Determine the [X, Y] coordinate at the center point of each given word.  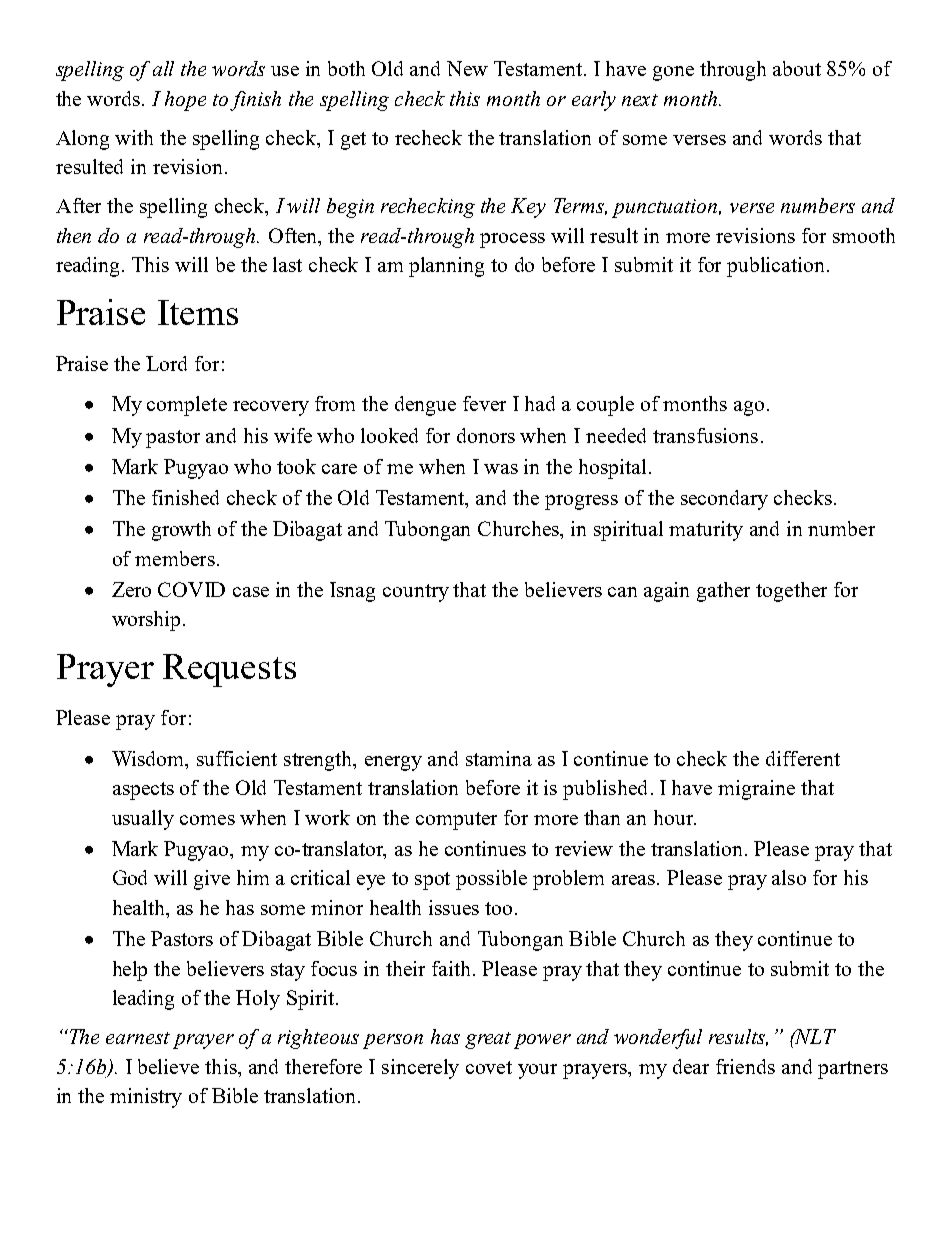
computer [456, 821]
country [416, 593]
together [791, 592]
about [797, 68]
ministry [146, 1098]
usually [143, 820]
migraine [756, 790]
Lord [166, 363]
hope [185, 101]
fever [484, 403]
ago [749, 408]
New [467, 68]
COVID [191, 589]
